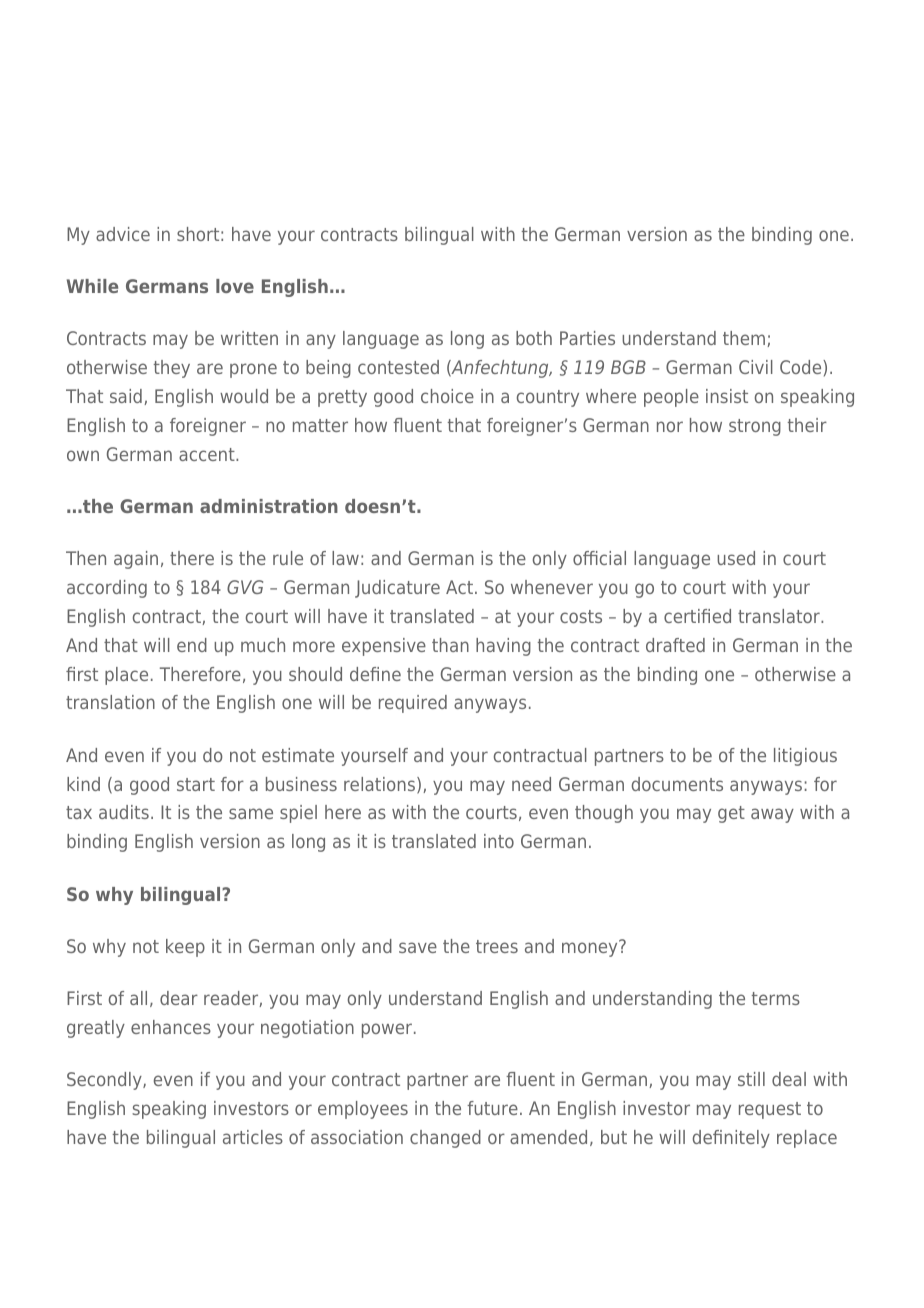 This document has width=924, height=1308. What do you see at coordinates (185, 948) in the document?
I see `keep` at bounding box center [185, 948].
